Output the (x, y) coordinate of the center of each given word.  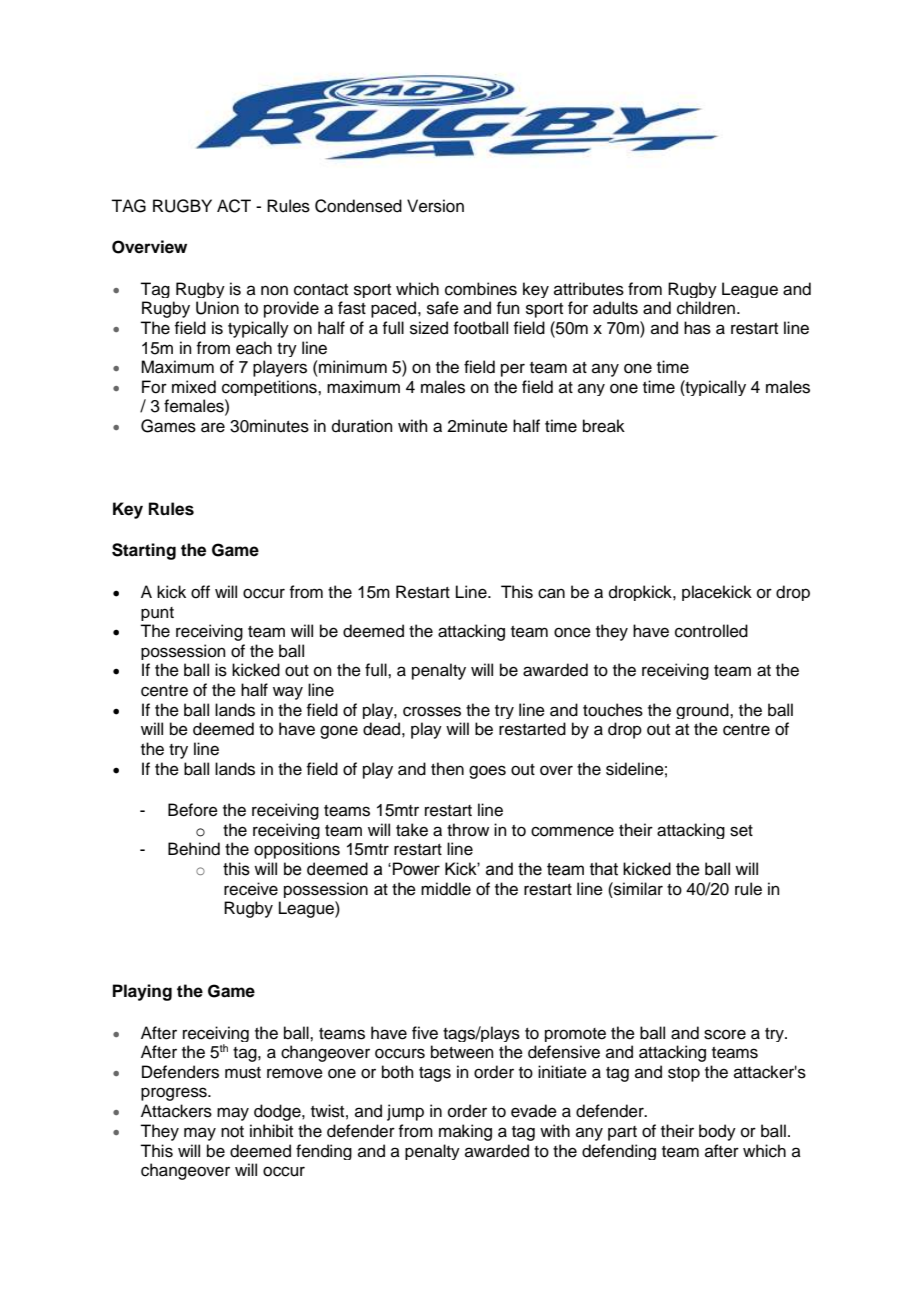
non (274, 290)
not (232, 1132)
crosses (432, 711)
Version (435, 206)
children (707, 308)
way (288, 693)
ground (703, 711)
